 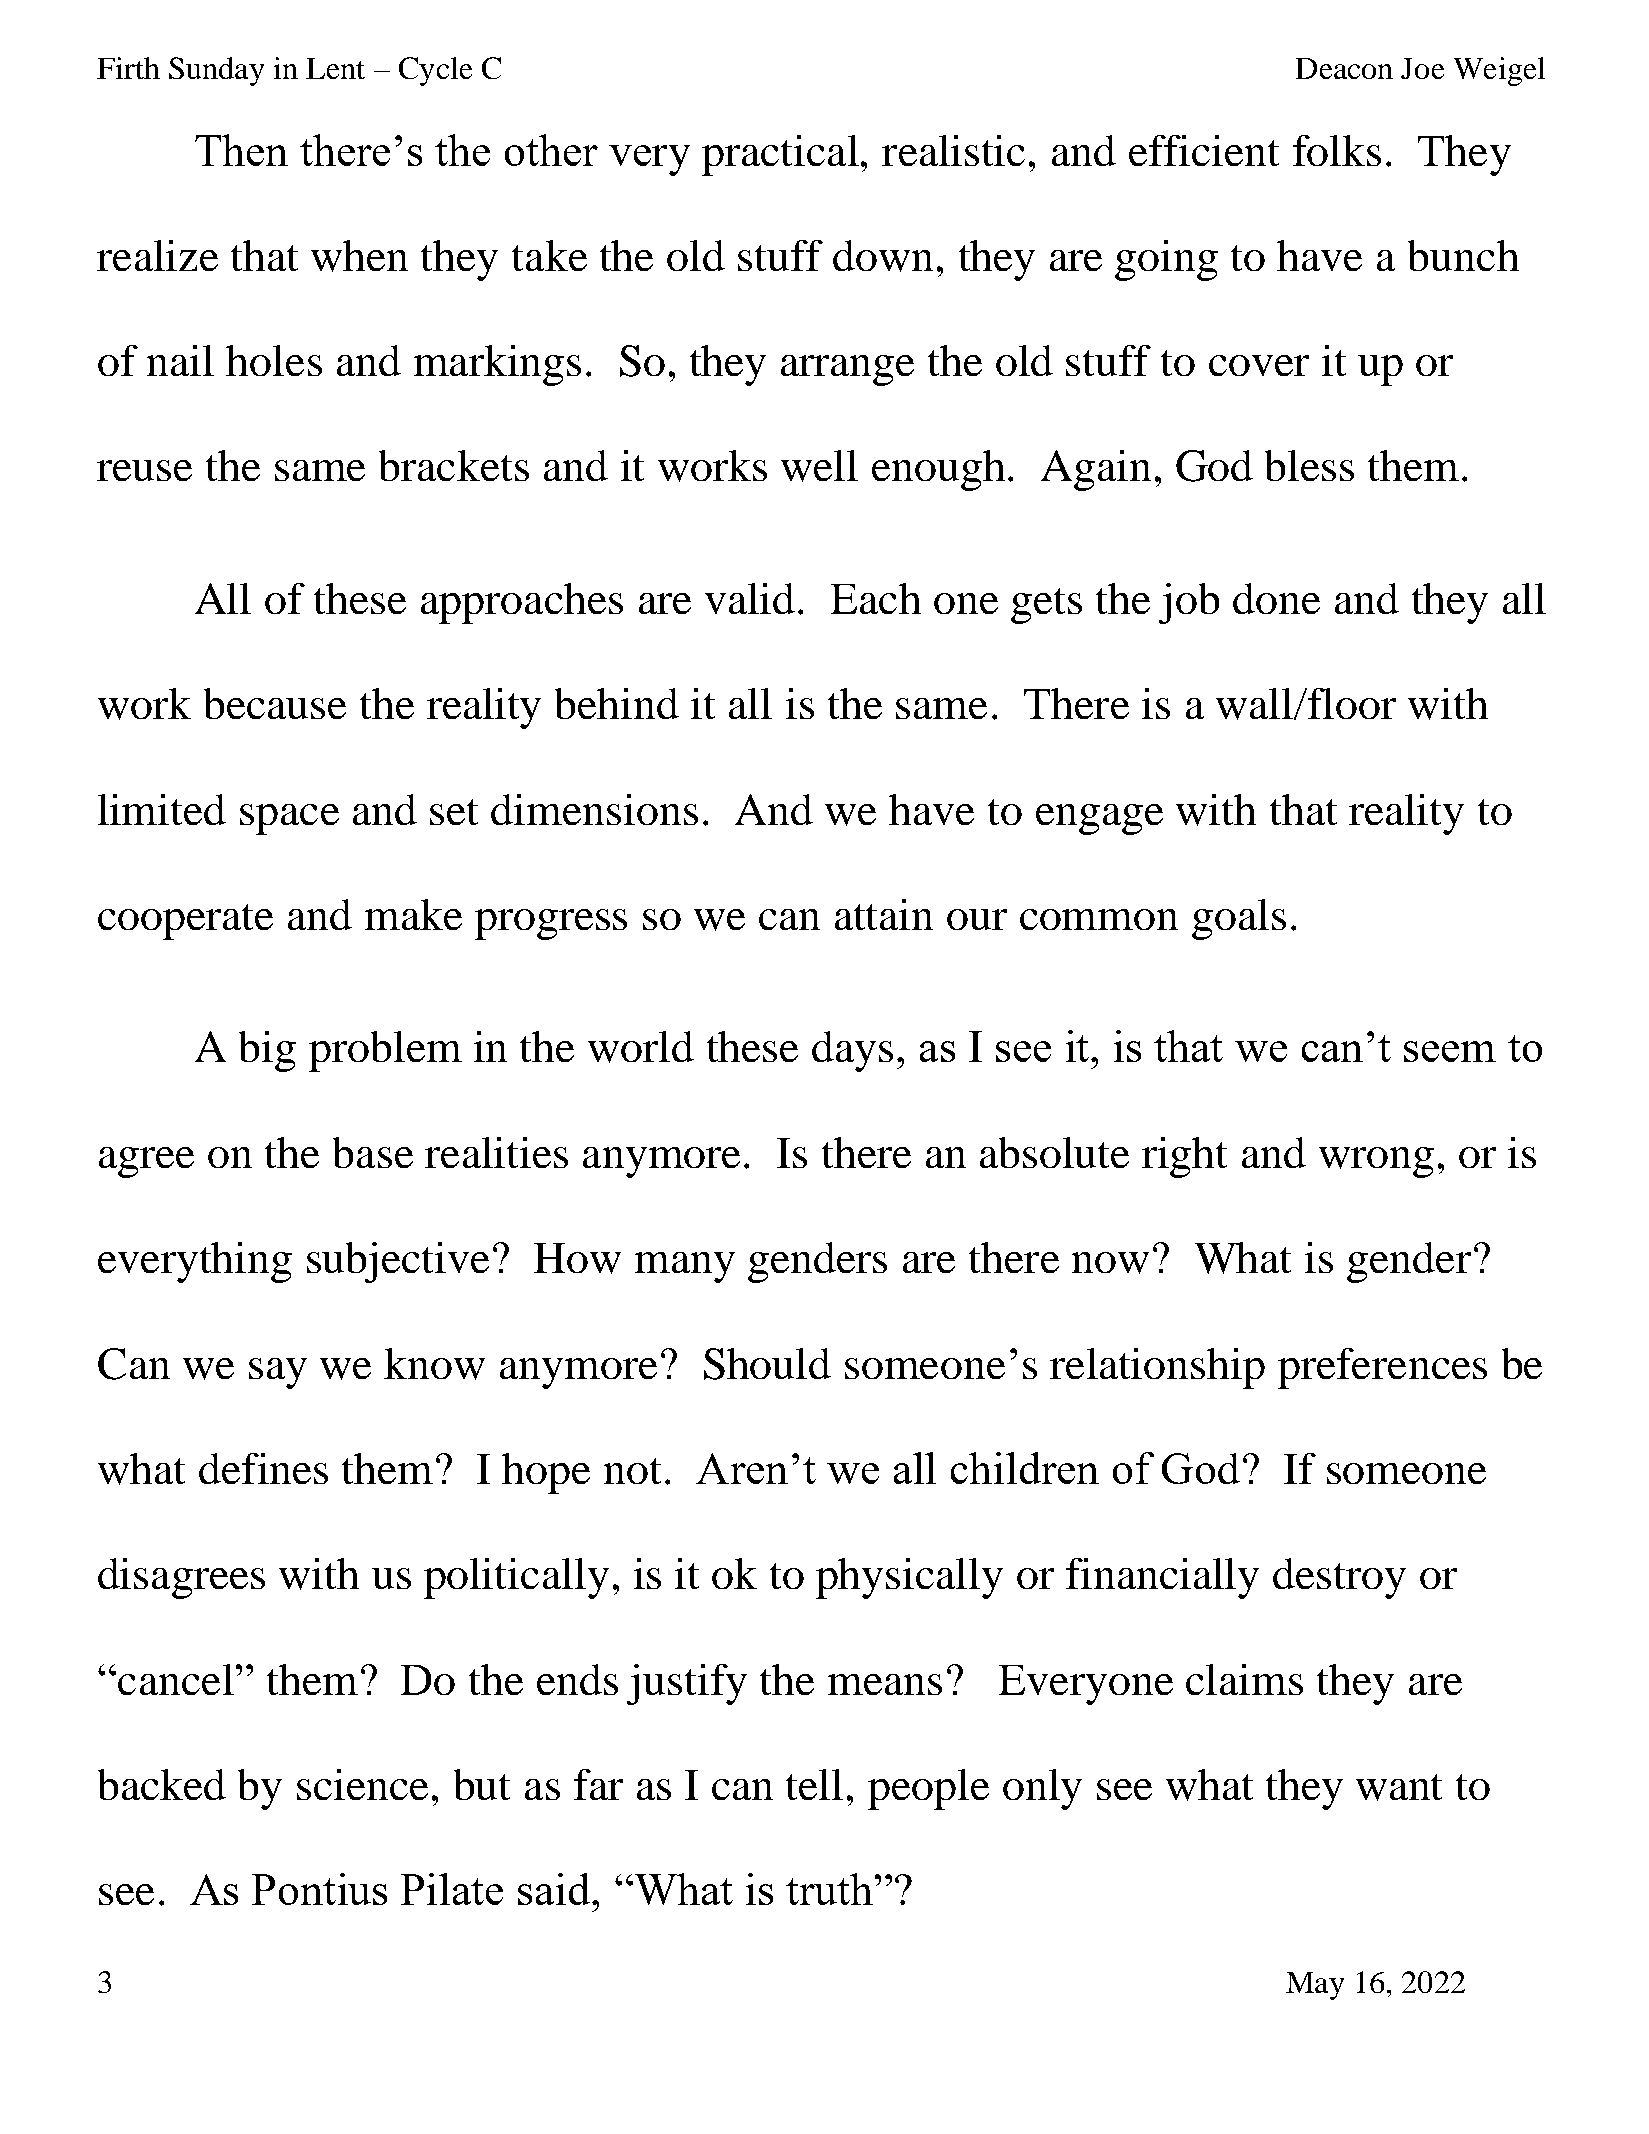 I want to click on truth, so click(x=829, y=1889).
